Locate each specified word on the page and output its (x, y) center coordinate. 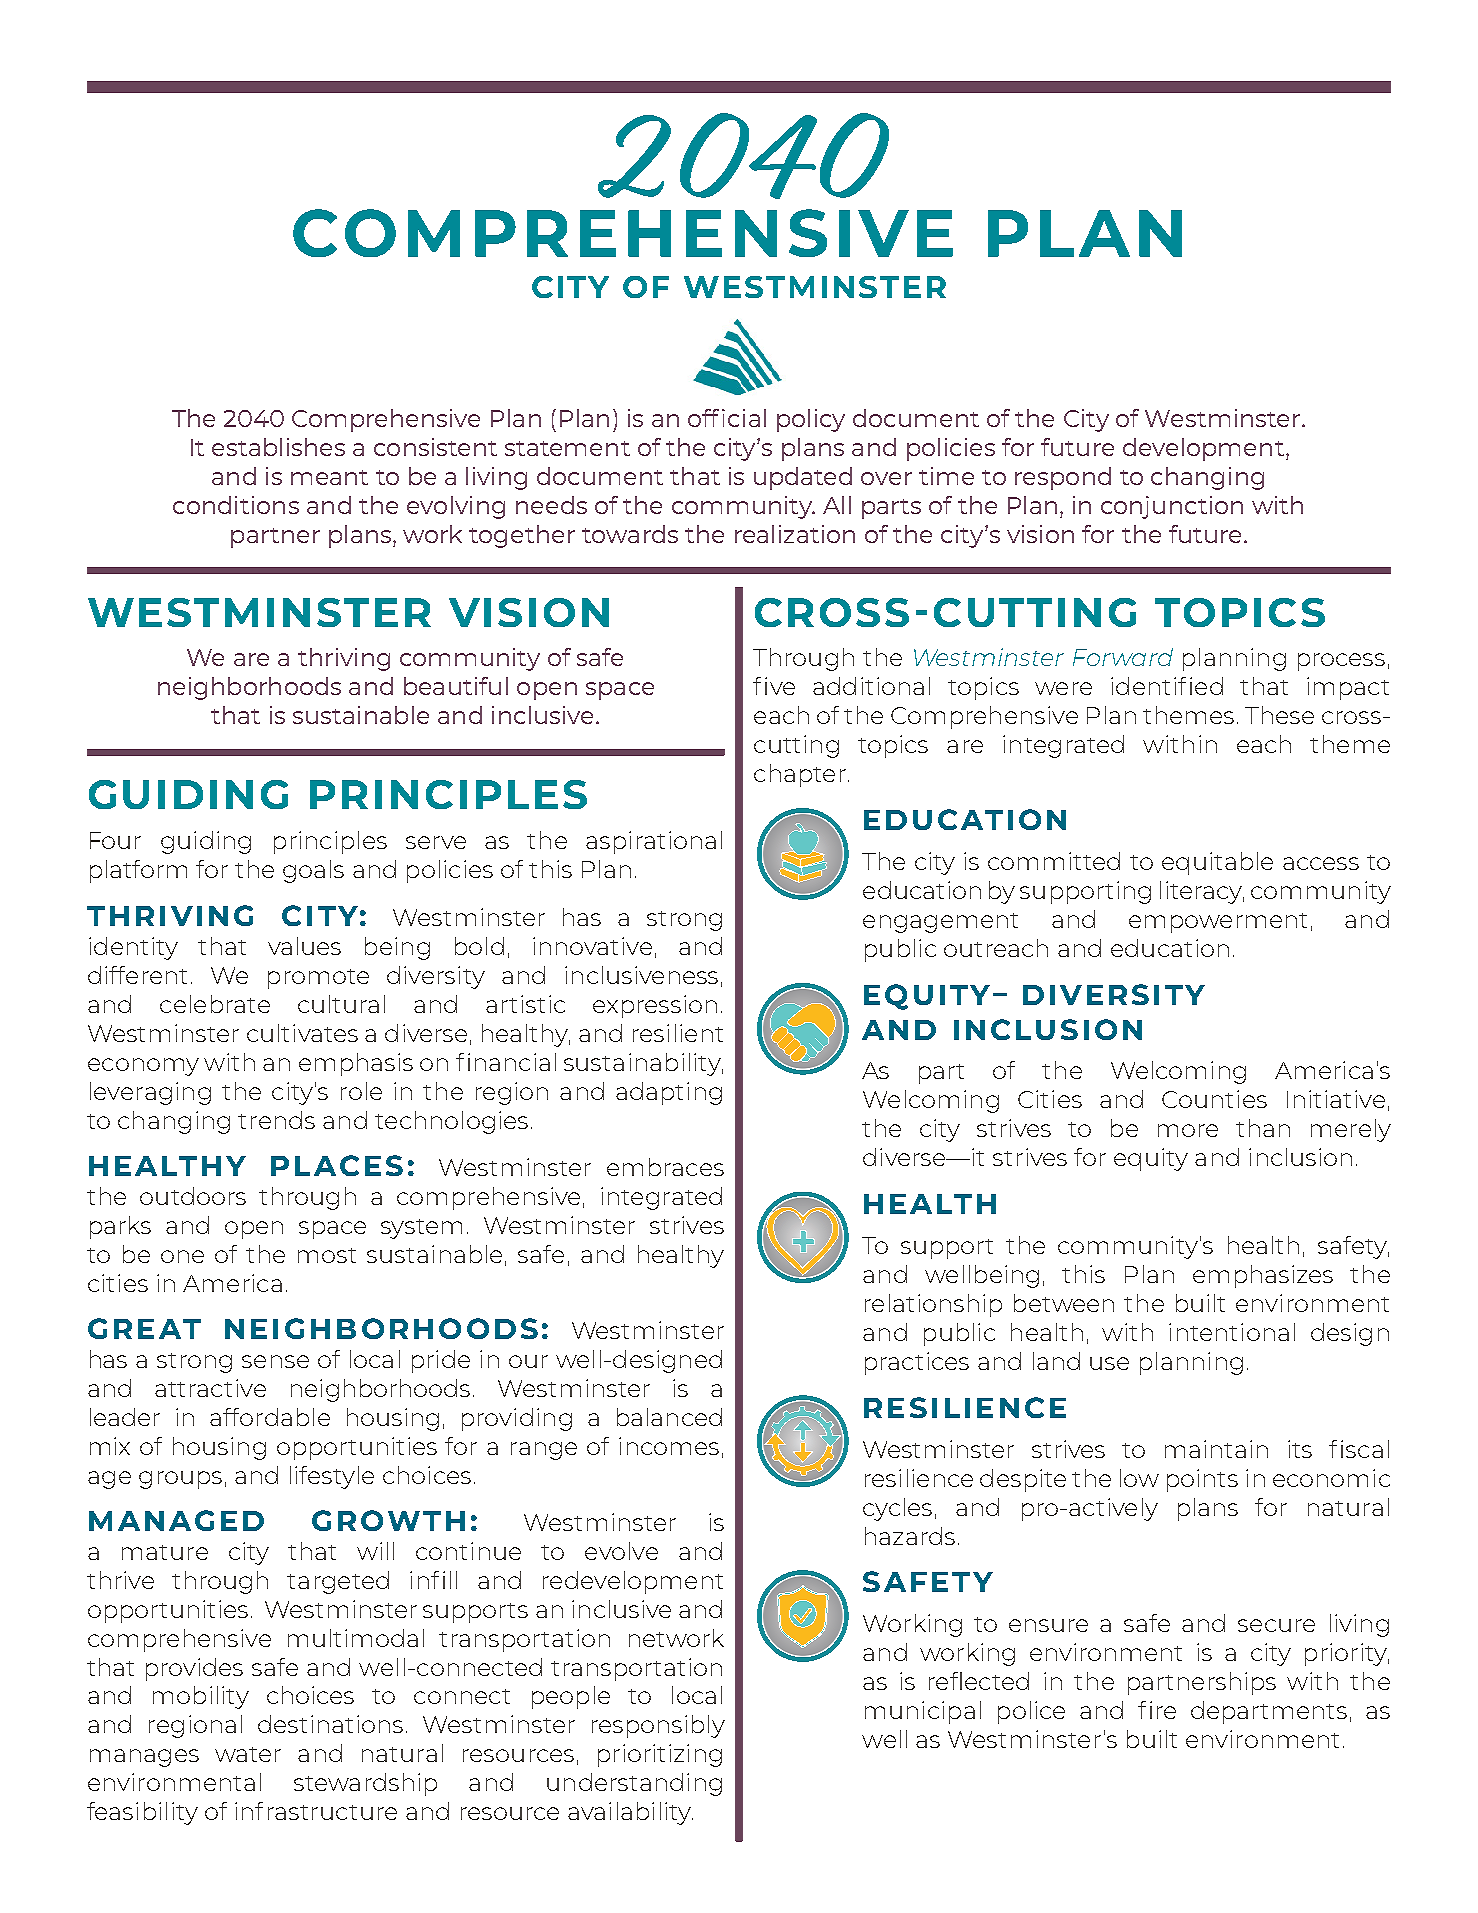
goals (313, 871)
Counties (1214, 1099)
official (727, 418)
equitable (1217, 863)
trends (276, 1120)
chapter (800, 775)
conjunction (1172, 507)
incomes (669, 1446)
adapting (669, 1093)
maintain (1216, 1449)
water (248, 1754)
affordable (270, 1417)
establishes (278, 447)
